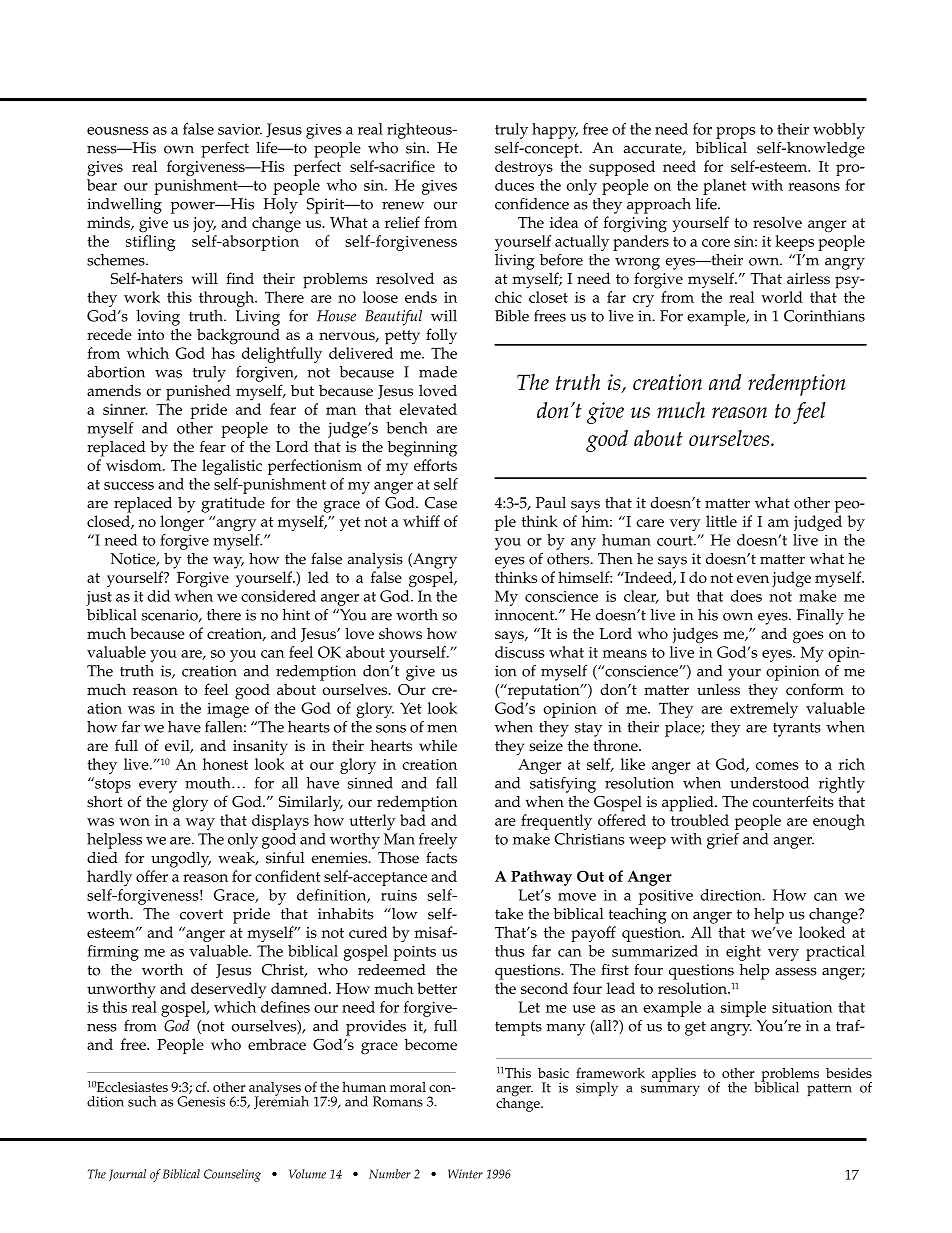 The image size is (952, 1233). Describe the element at coordinates (524, 168) in the screenshot. I see `destroys` at that location.
